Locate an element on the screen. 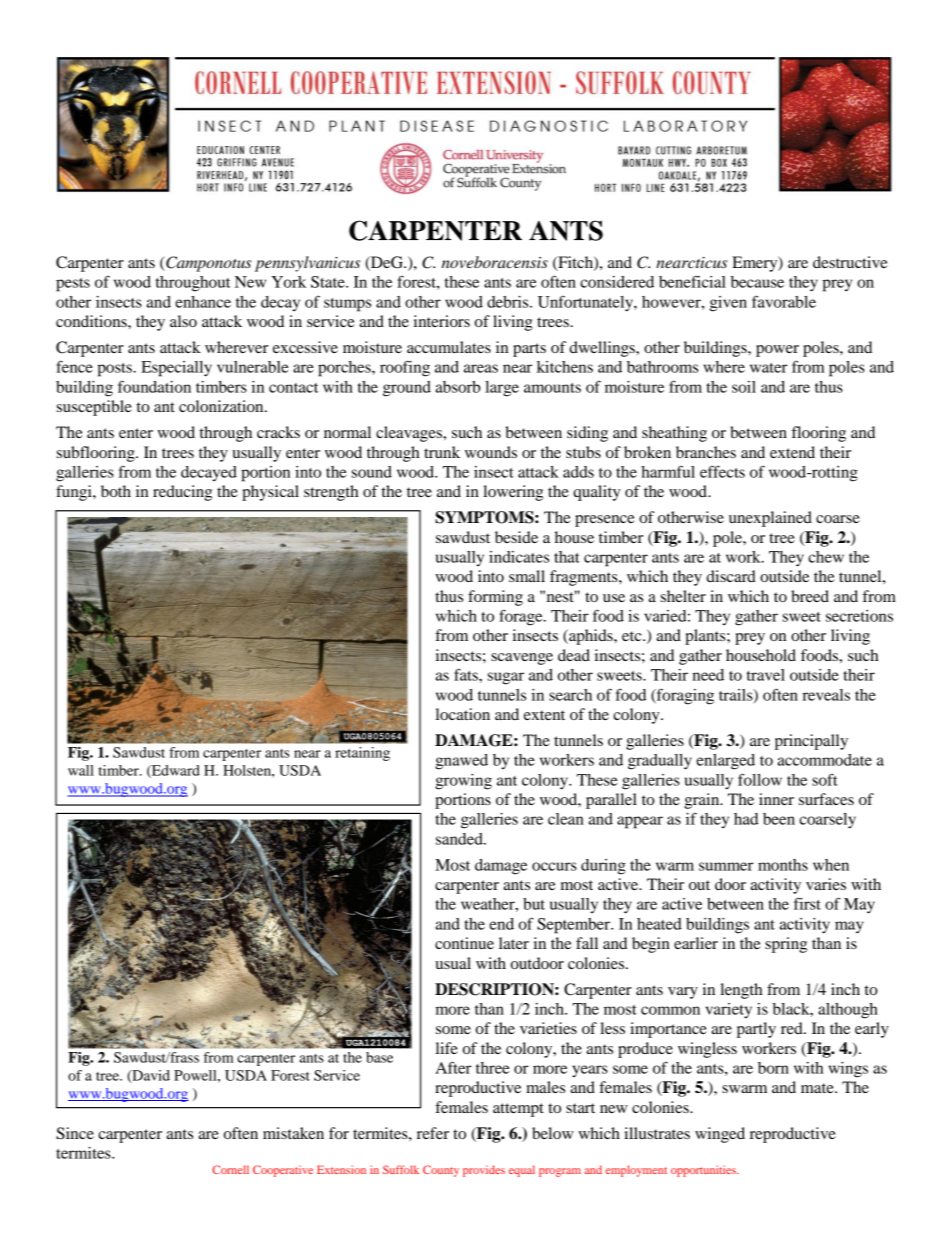  Edward is located at coordinates (175, 771).
